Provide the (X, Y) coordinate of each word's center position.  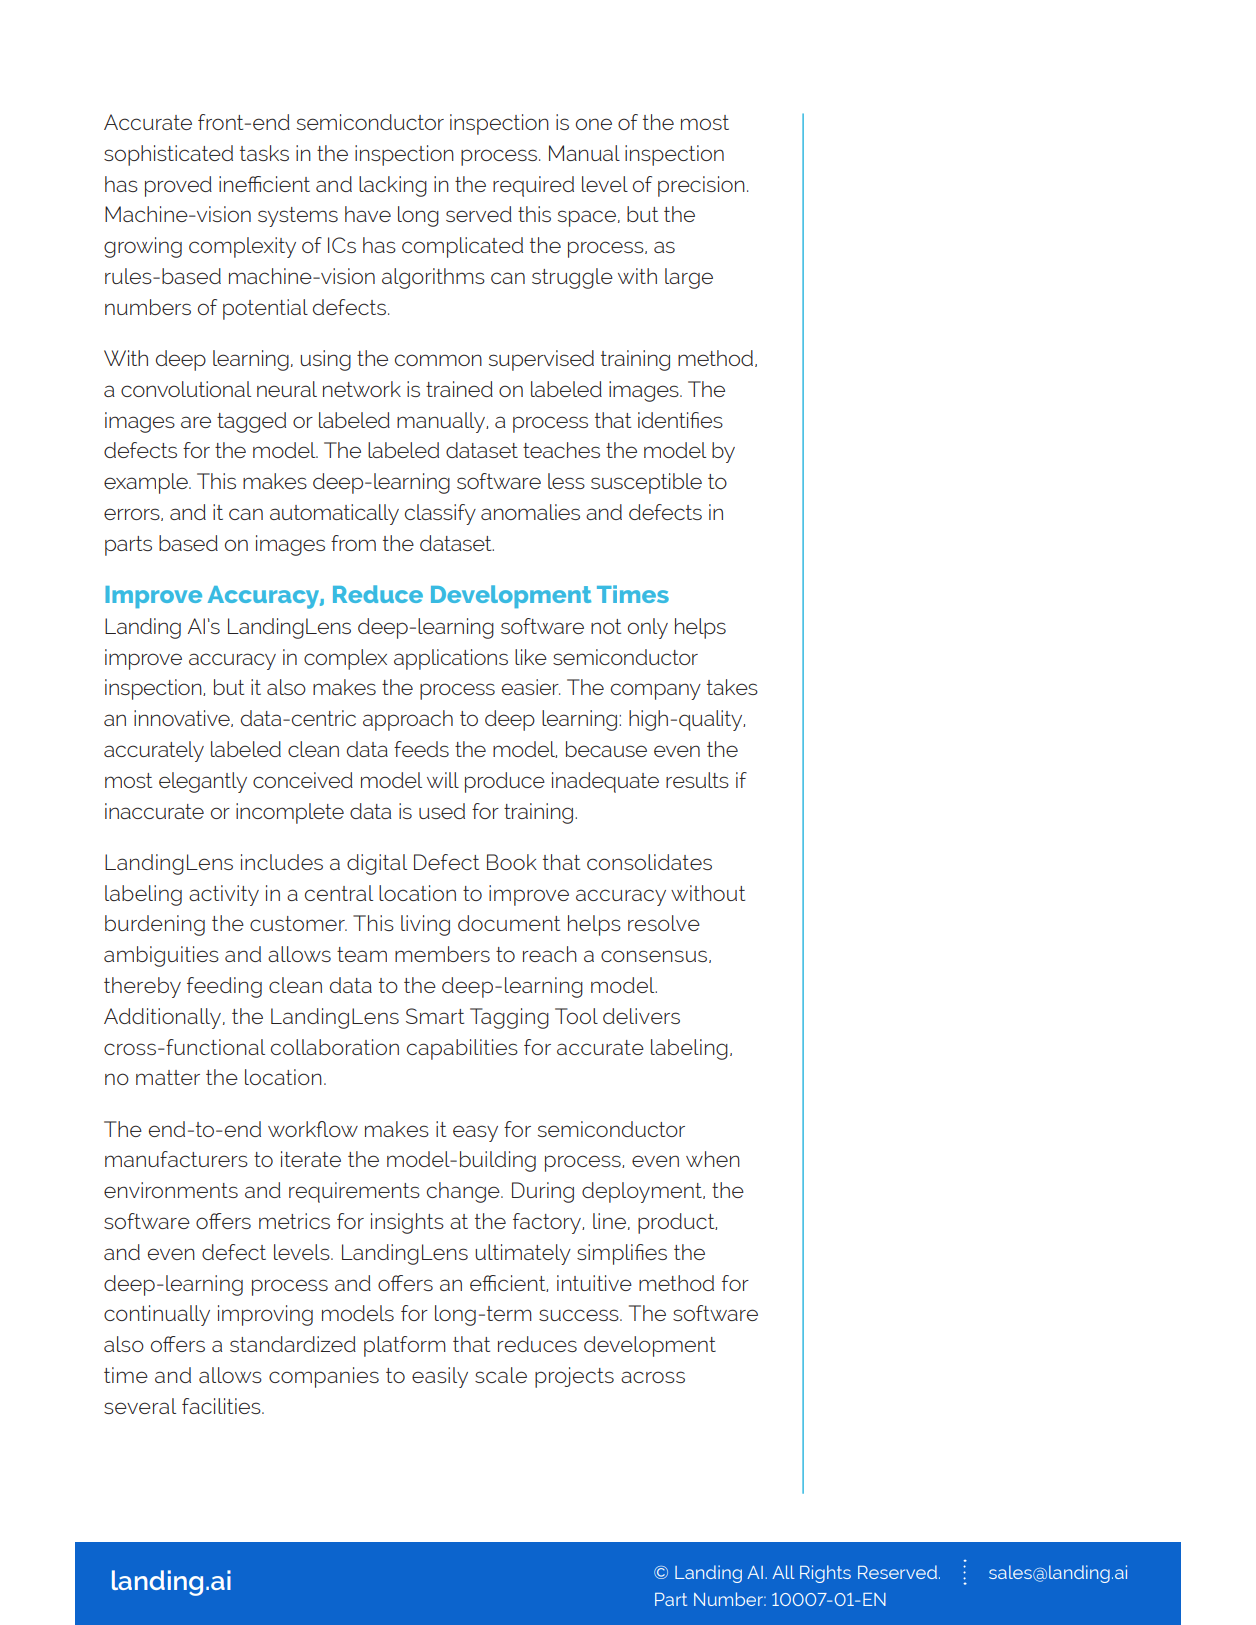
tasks (264, 153)
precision (701, 186)
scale (501, 1375)
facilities (222, 1406)
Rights (825, 1574)
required (533, 186)
